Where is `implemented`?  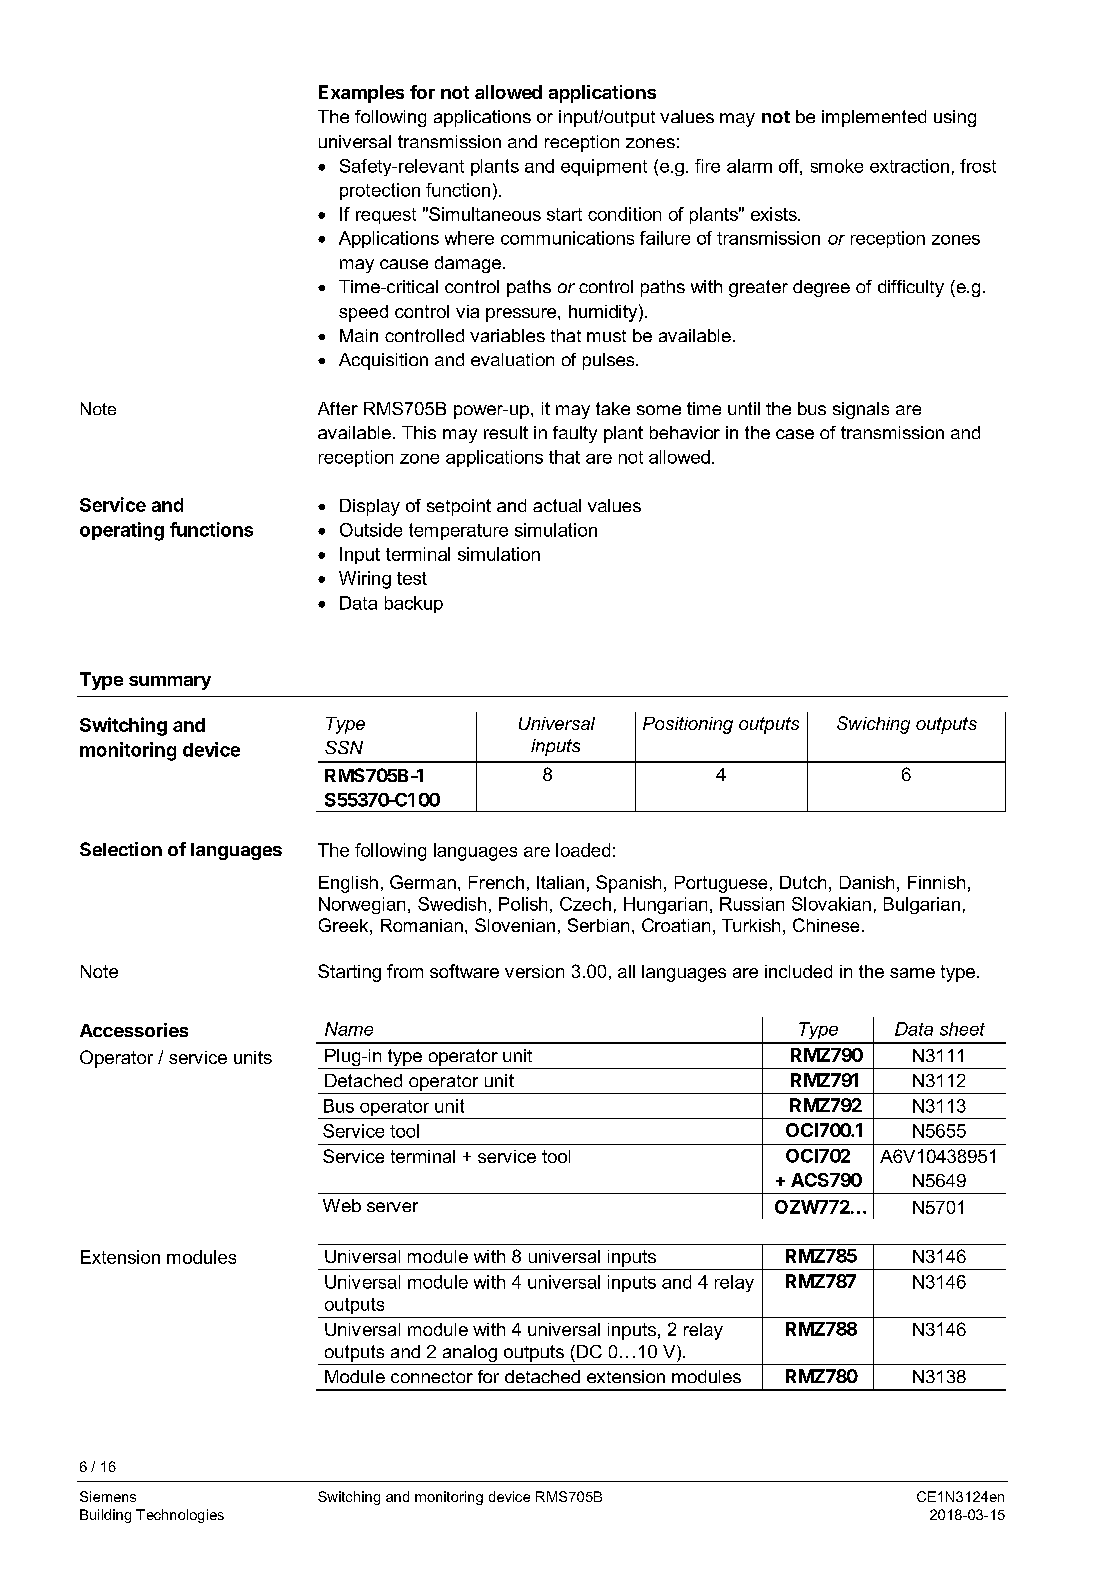
implemented is located at coordinates (874, 118).
